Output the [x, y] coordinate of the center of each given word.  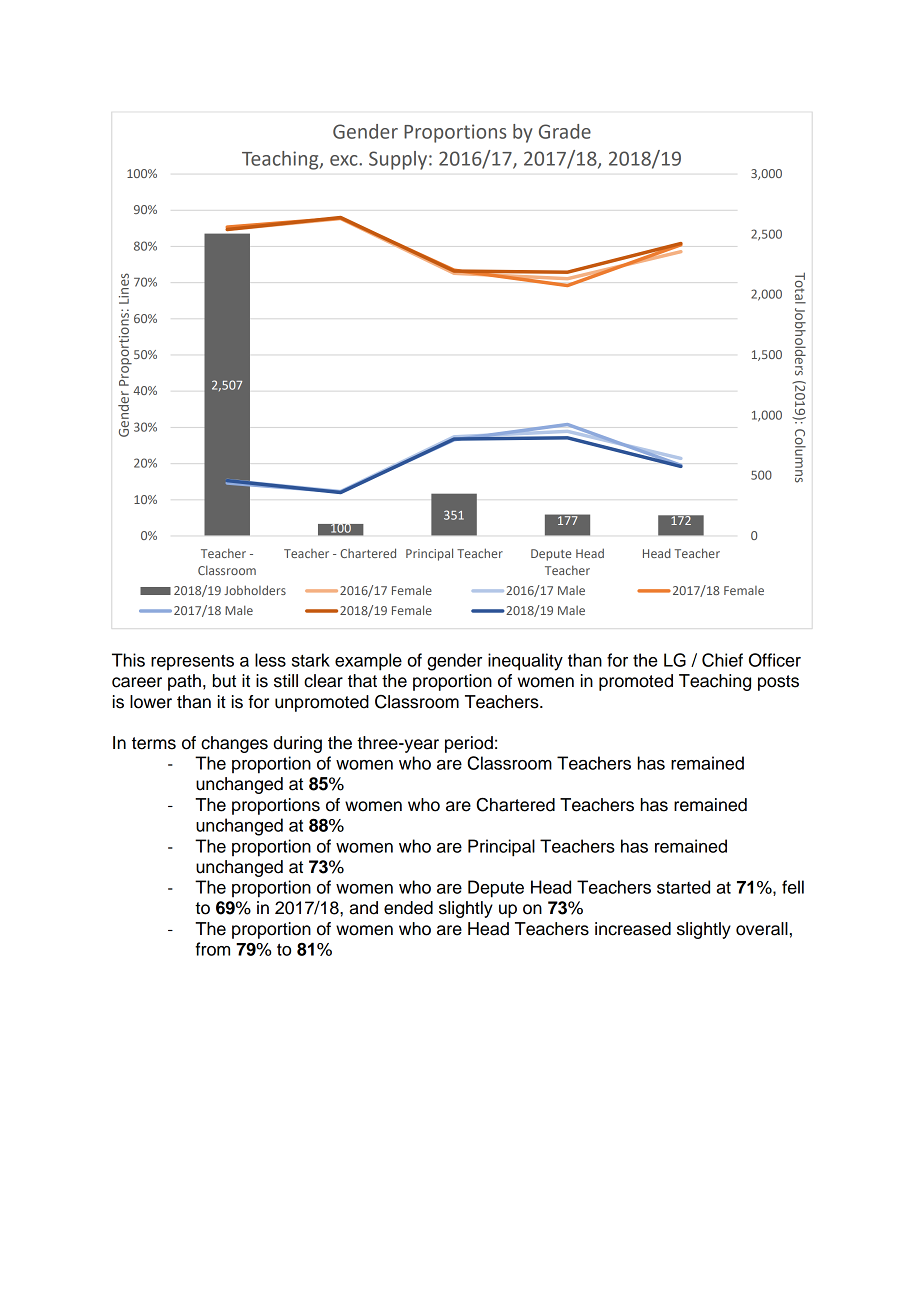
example [368, 662]
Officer [775, 660]
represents [192, 662]
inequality [525, 662]
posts [778, 683]
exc [345, 160]
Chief [722, 660]
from [212, 949]
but [224, 681]
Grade [565, 131]
